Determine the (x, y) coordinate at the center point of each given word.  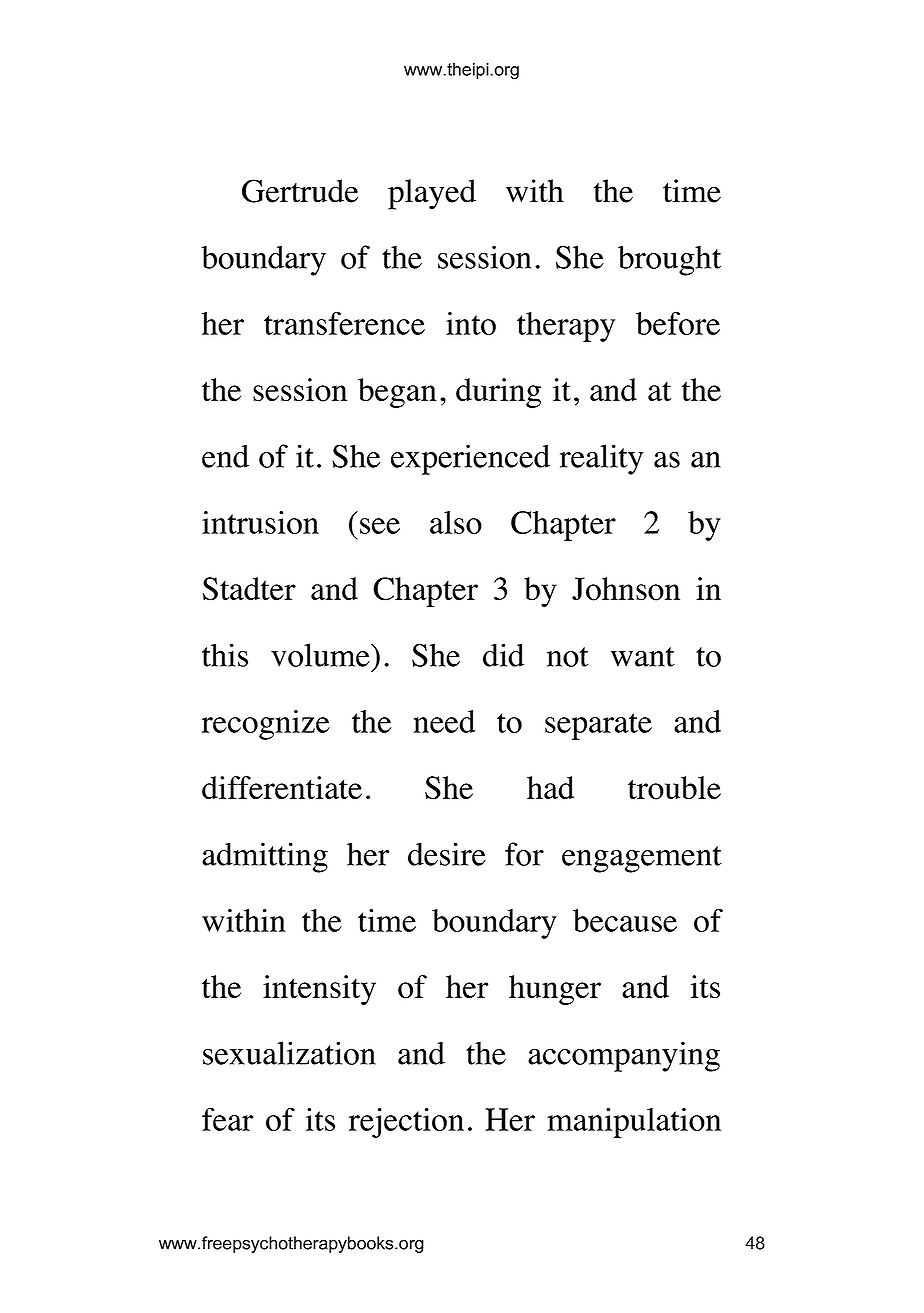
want (643, 657)
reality (601, 459)
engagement (642, 859)
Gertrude (300, 191)
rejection (406, 1123)
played (432, 194)
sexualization (289, 1053)
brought (669, 260)
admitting (265, 857)
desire (447, 854)
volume (321, 655)
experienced (470, 459)
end (225, 456)
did (503, 655)
